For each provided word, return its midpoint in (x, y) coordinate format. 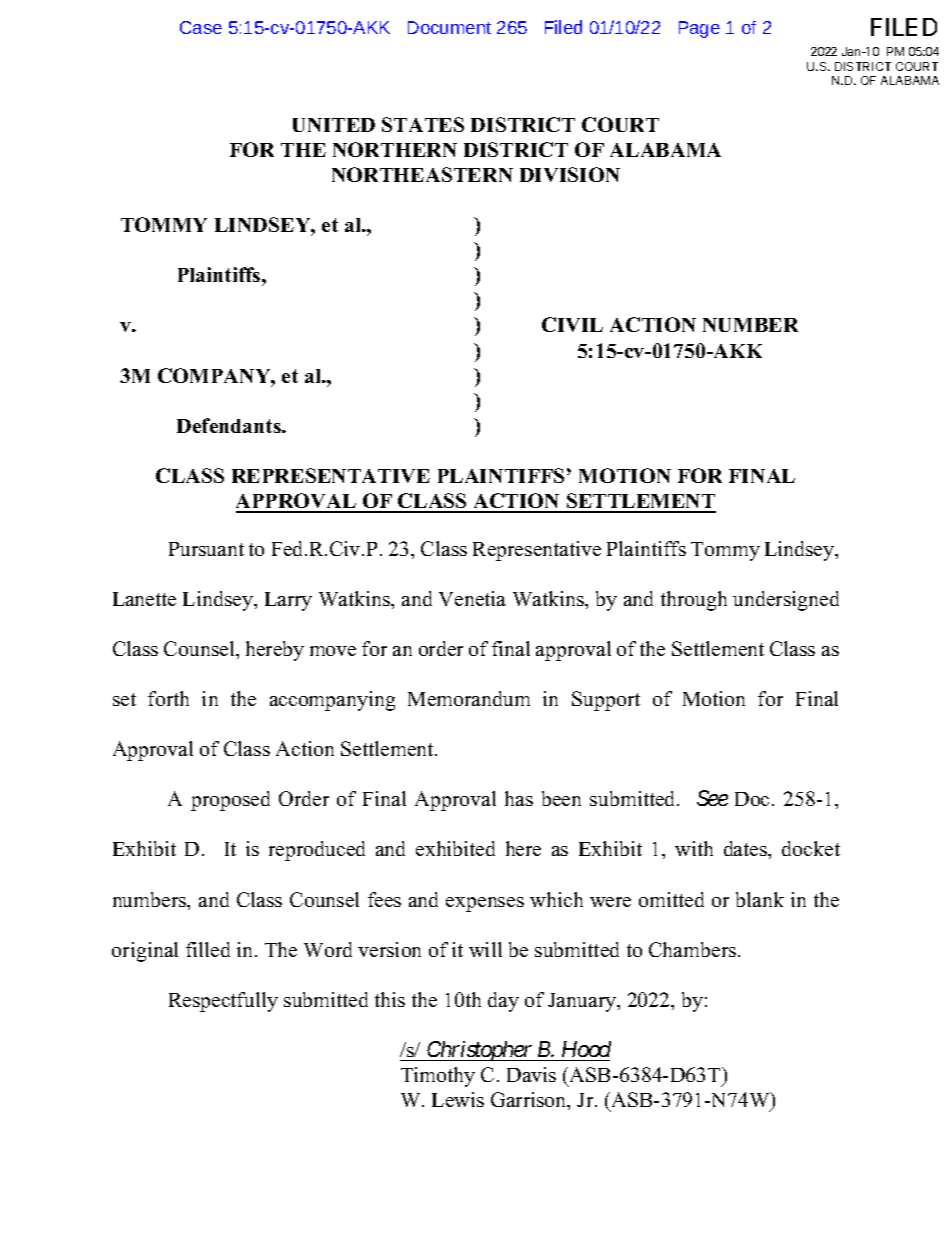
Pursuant (206, 549)
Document (449, 27)
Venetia (472, 598)
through (694, 601)
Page (699, 29)
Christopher (480, 1051)
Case (201, 27)
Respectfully (223, 1002)
